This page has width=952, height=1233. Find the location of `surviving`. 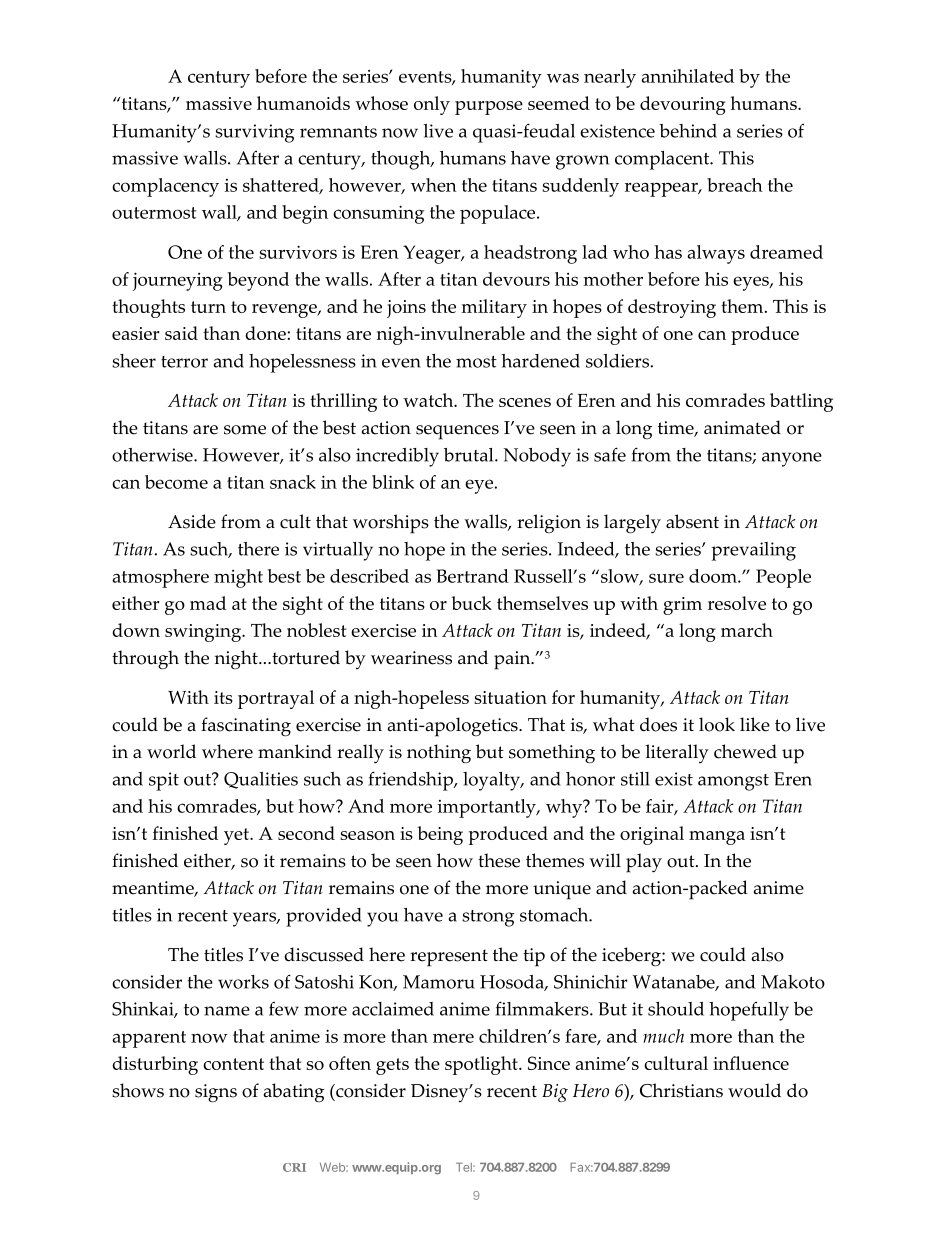

surviving is located at coordinates (254, 133).
